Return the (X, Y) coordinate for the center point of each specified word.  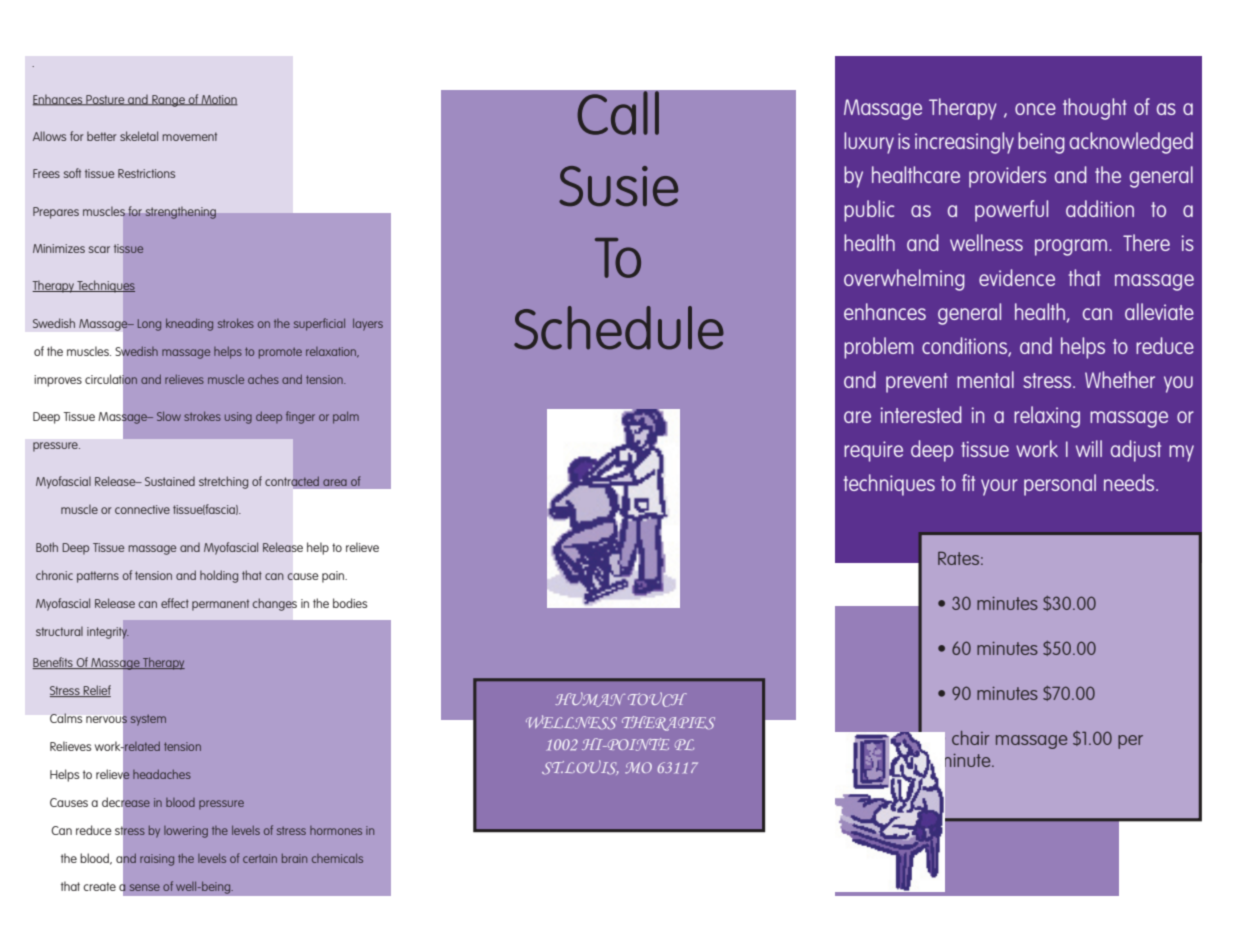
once (1035, 109)
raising (157, 860)
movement (189, 136)
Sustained (170, 481)
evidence (1017, 277)
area (335, 482)
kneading (189, 324)
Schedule (619, 328)
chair (971, 738)
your (999, 487)
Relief (96, 691)
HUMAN (590, 699)
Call (618, 113)
